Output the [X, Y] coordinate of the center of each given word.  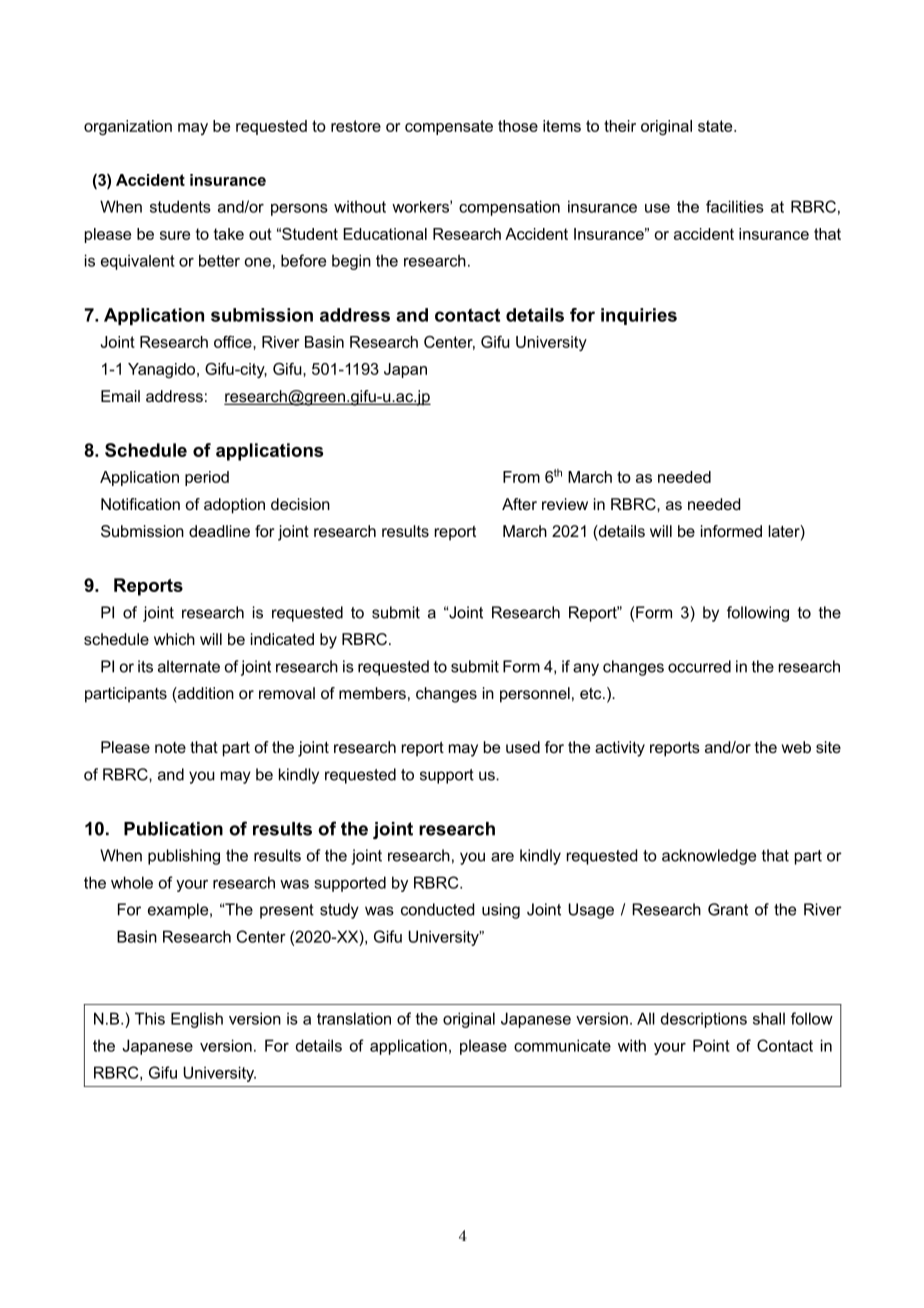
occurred [699, 666]
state [716, 126]
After [519, 504]
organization [128, 127]
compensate [449, 127]
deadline [219, 531]
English [197, 1020]
